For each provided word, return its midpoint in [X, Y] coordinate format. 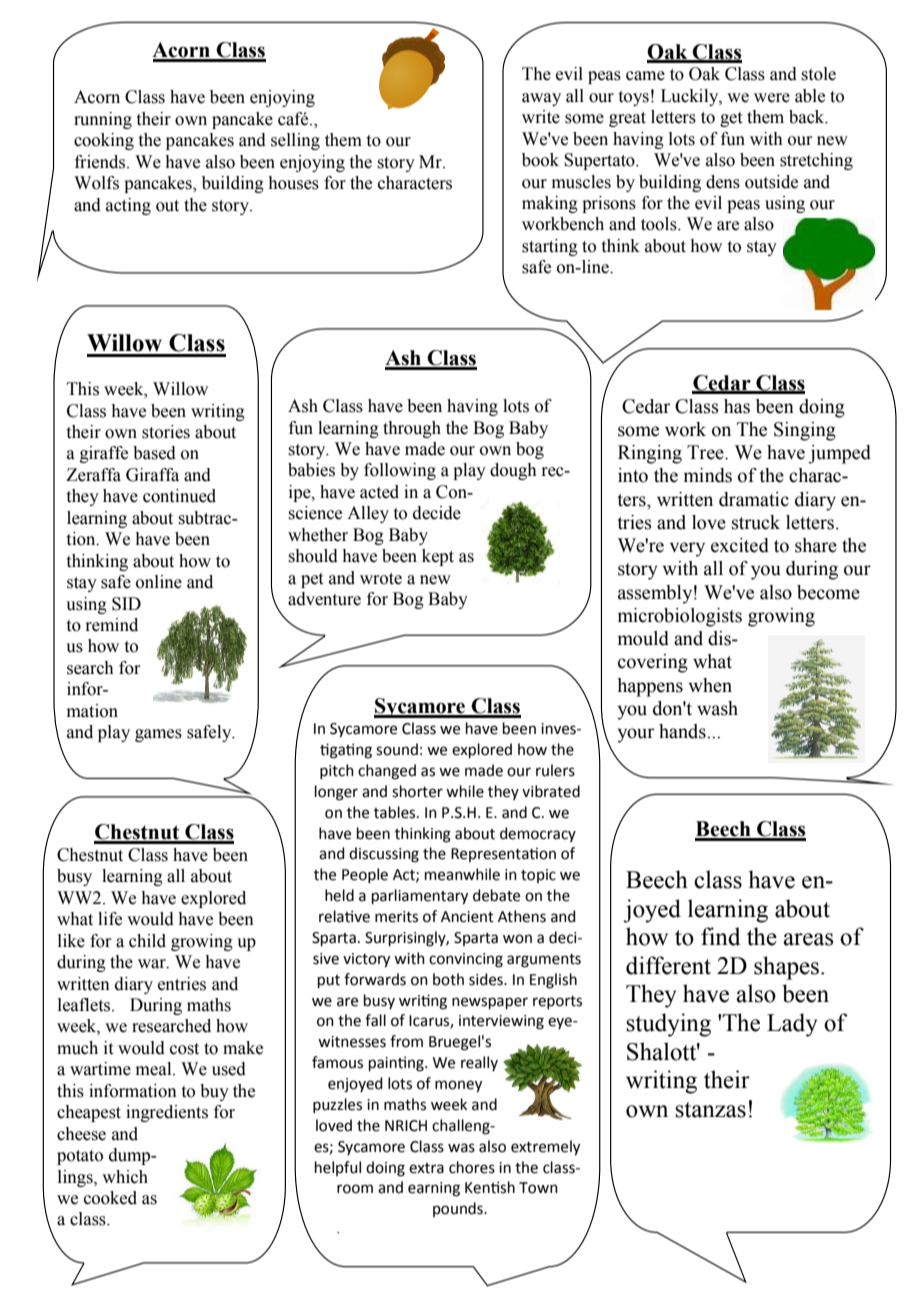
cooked [110, 1198]
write [541, 117]
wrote [381, 579]
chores [472, 1167]
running [103, 120]
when [710, 685]
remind [111, 625]
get [731, 119]
